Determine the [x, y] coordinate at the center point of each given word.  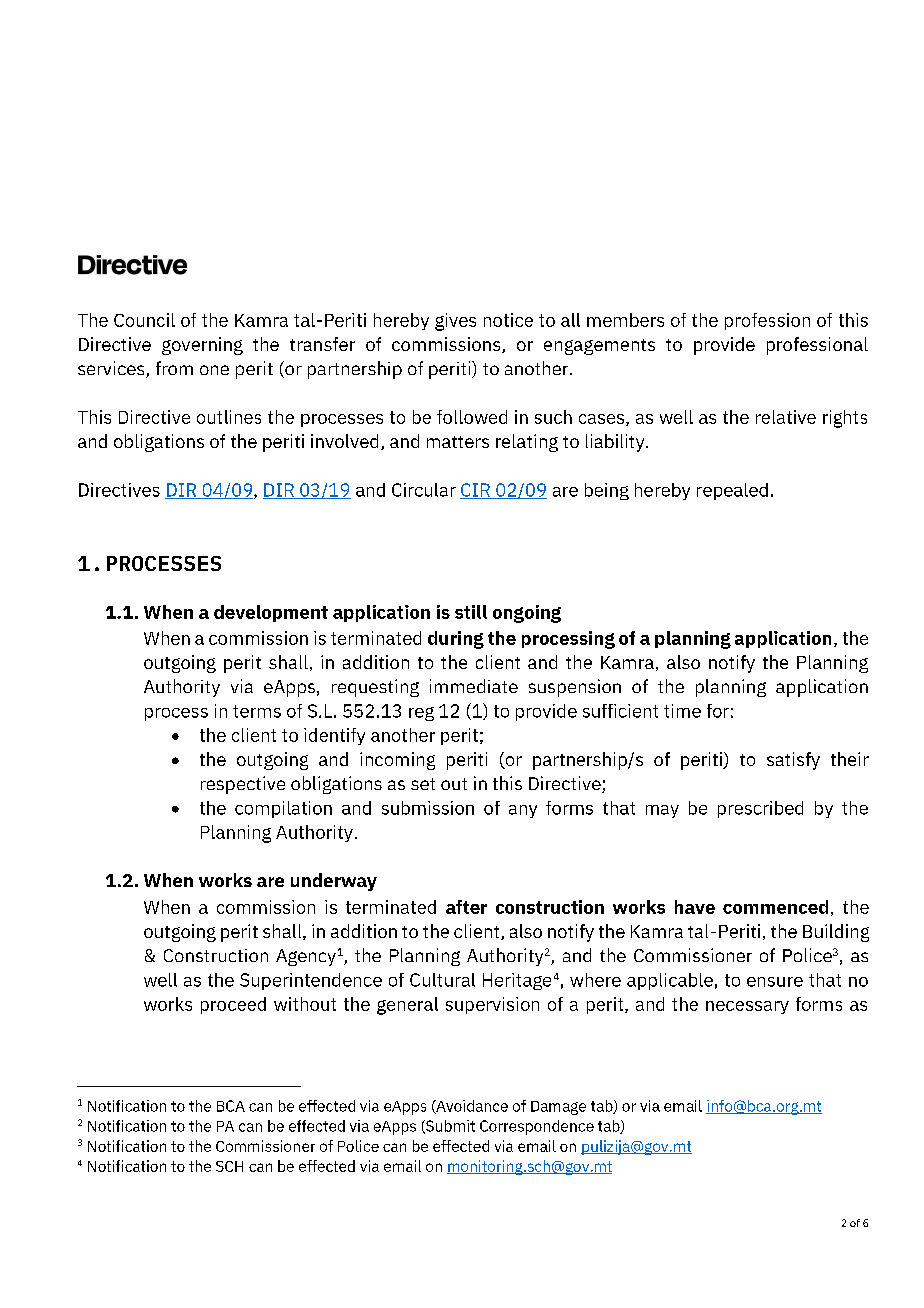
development [271, 613]
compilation [283, 809]
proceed [233, 1005]
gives [455, 322]
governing [202, 346]
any [523, 811]
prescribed [760, 809]
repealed [732, 491]
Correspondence [537, 1127]
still [471, 612]
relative [786, 417]
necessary [747, 1007]
